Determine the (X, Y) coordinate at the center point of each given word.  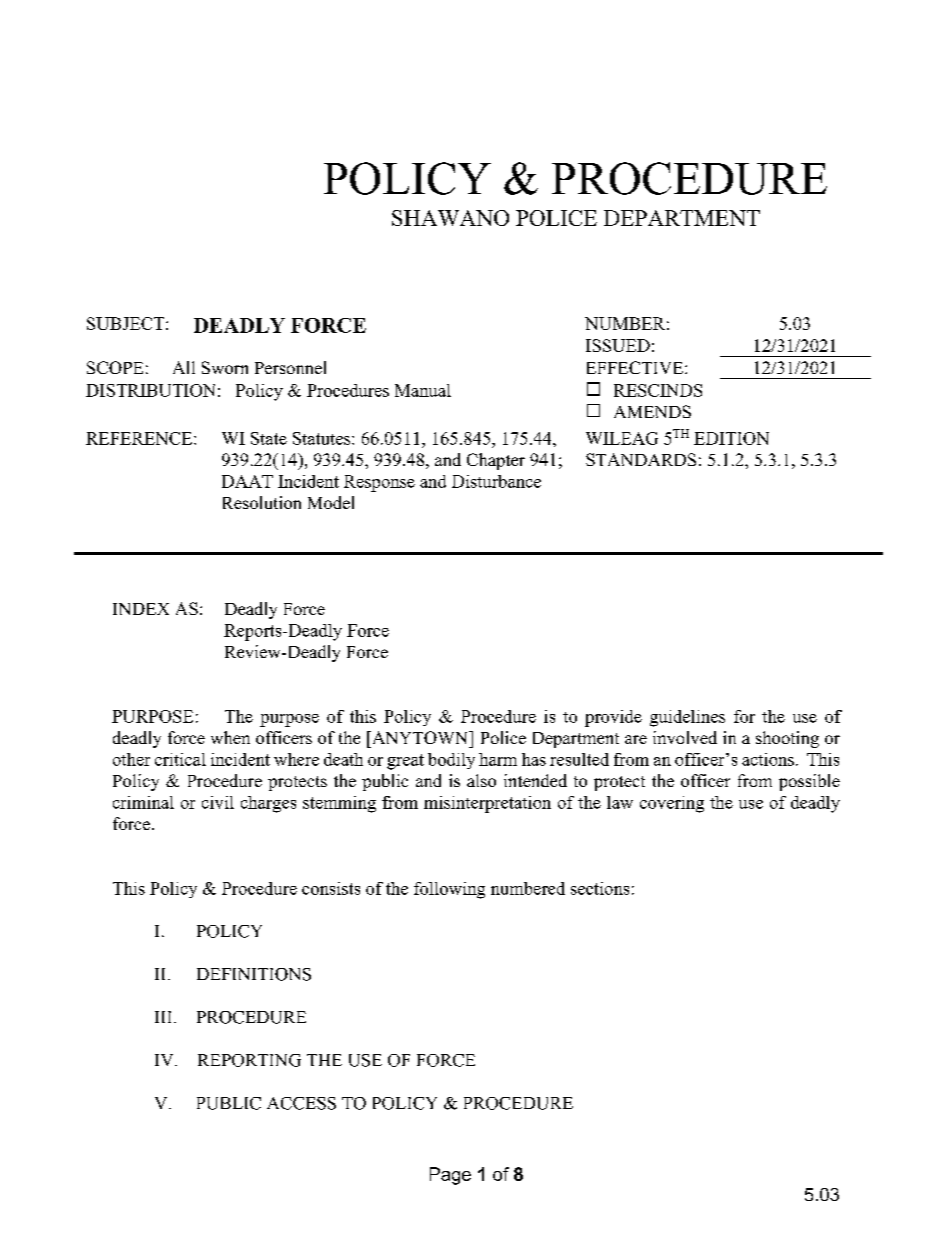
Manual (423, 390)
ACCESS (301, 1103)
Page (450, 1176)
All (184, 367)
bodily (451, 761)
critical (180, 759)
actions (768, 759)
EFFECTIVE (636, 367)
